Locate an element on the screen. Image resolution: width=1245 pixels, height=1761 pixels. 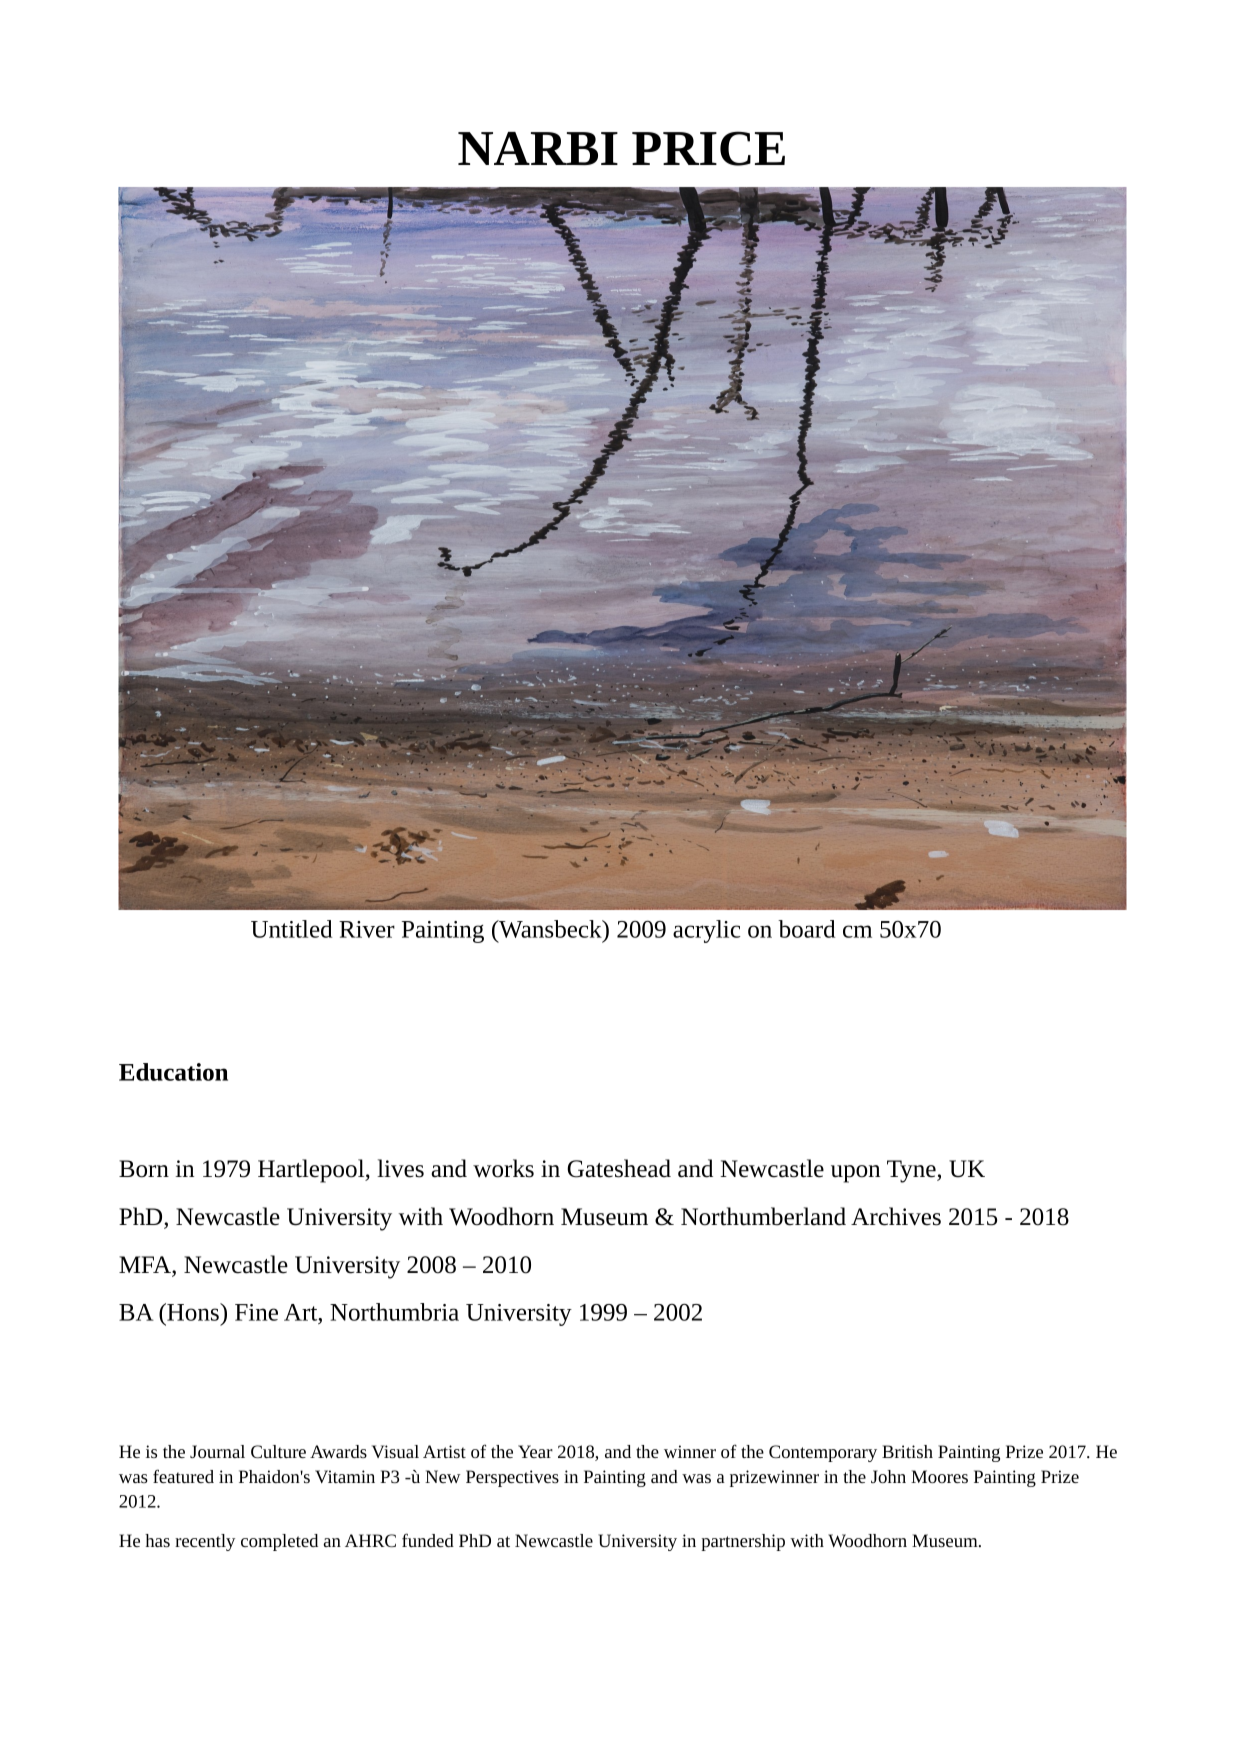
Perspectives is located at coordinates (512, 1478).
